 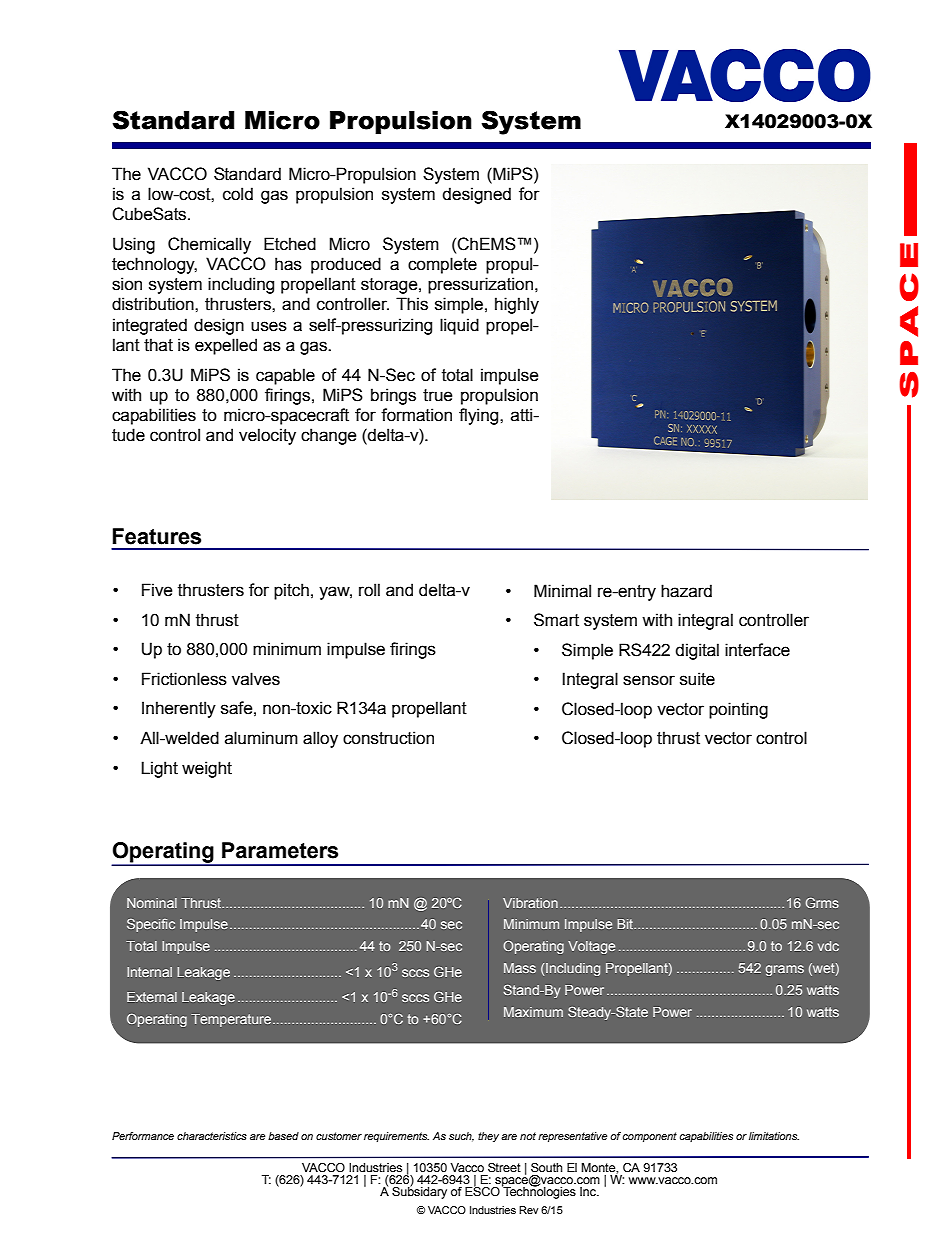 What do you see at coordinates (562, 591) in the screenshot?
I see `Minimal` at bounding box center [562, 591].
